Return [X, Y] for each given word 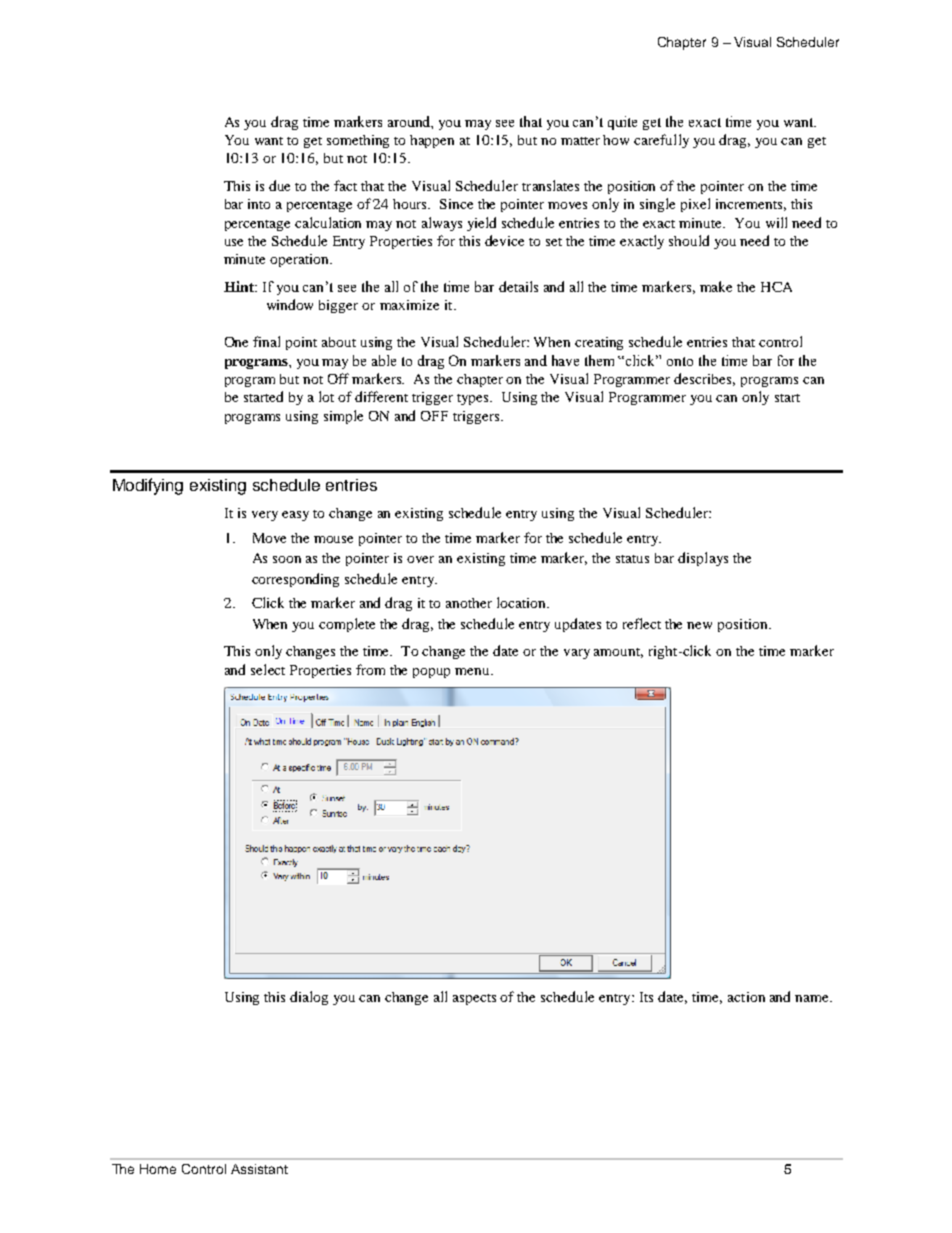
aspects [474, 999]
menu [473, 671]
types [474, 399]
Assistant [259, 1169]
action [746, 997]
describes [704, 379]
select [268, 669]
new [699, 625]
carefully [661, 141]
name [813, 998]
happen [432, 141]
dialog [309, 998]
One [236, 342]
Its [646, 997]
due [279, 185]
